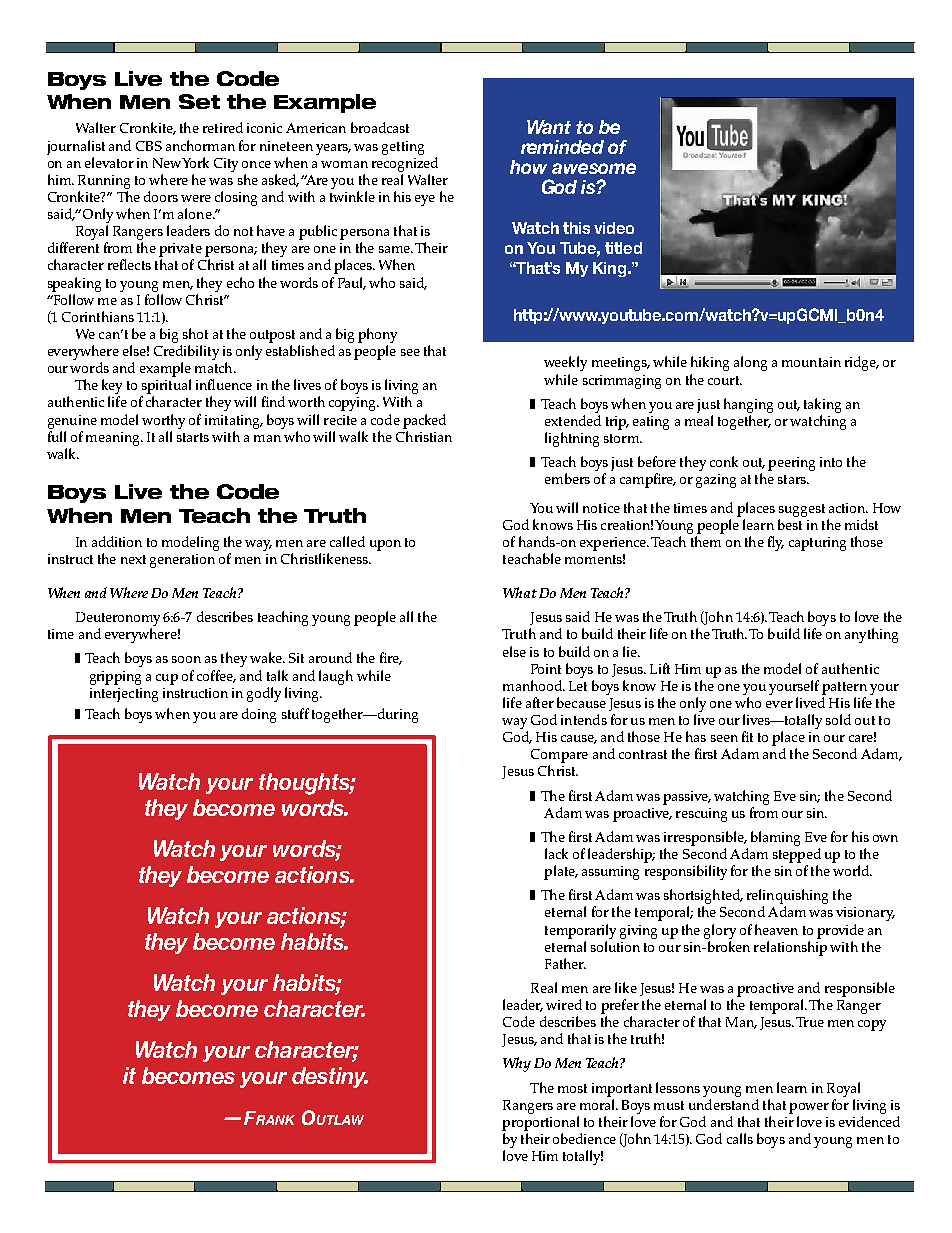 The height and width of the document is (1233, 952). I want to click on mountain, so click(811, 362).
